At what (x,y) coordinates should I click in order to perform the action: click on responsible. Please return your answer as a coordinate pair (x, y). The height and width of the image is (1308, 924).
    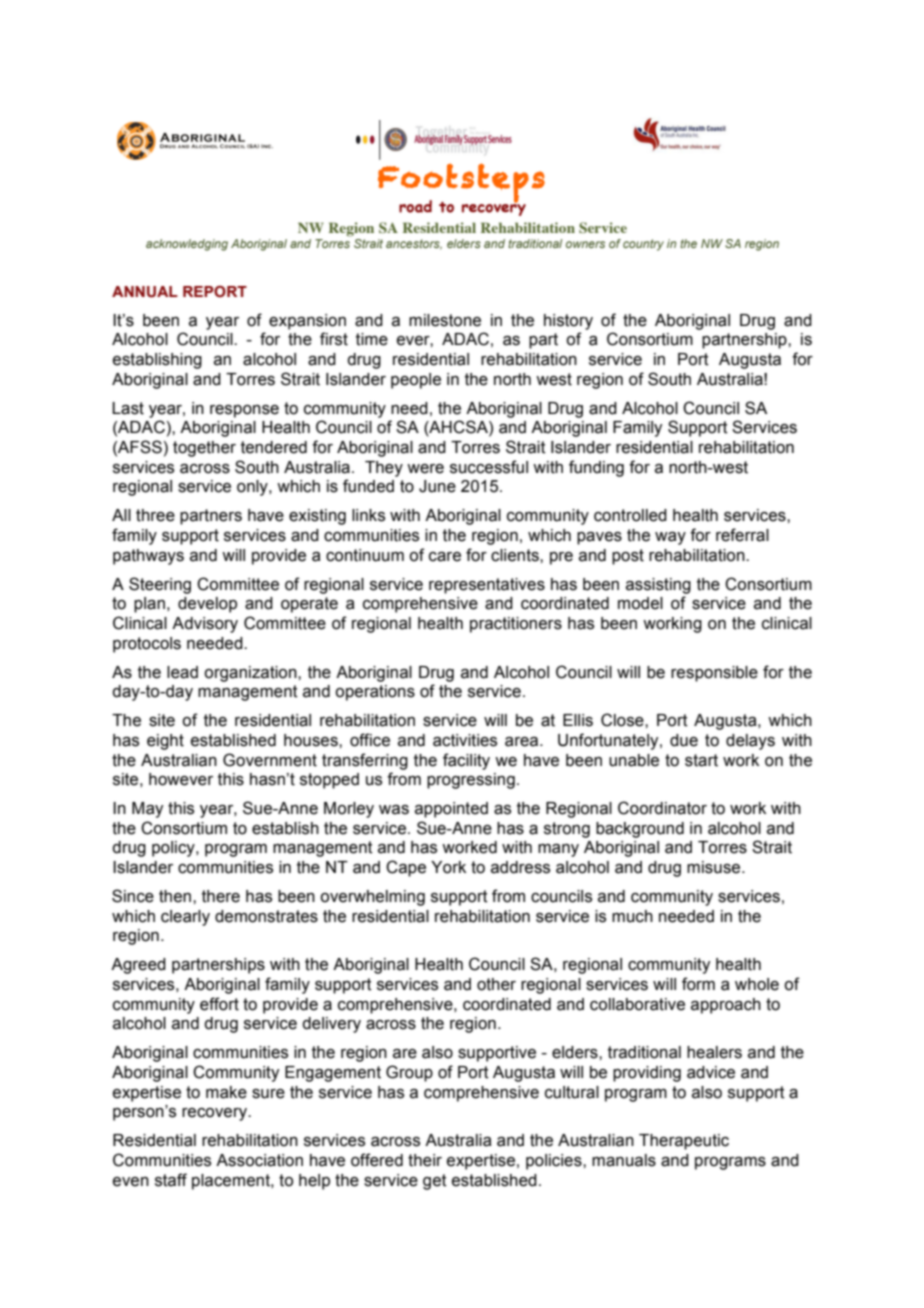
    Looking at the image, I should click on (714, 674).
